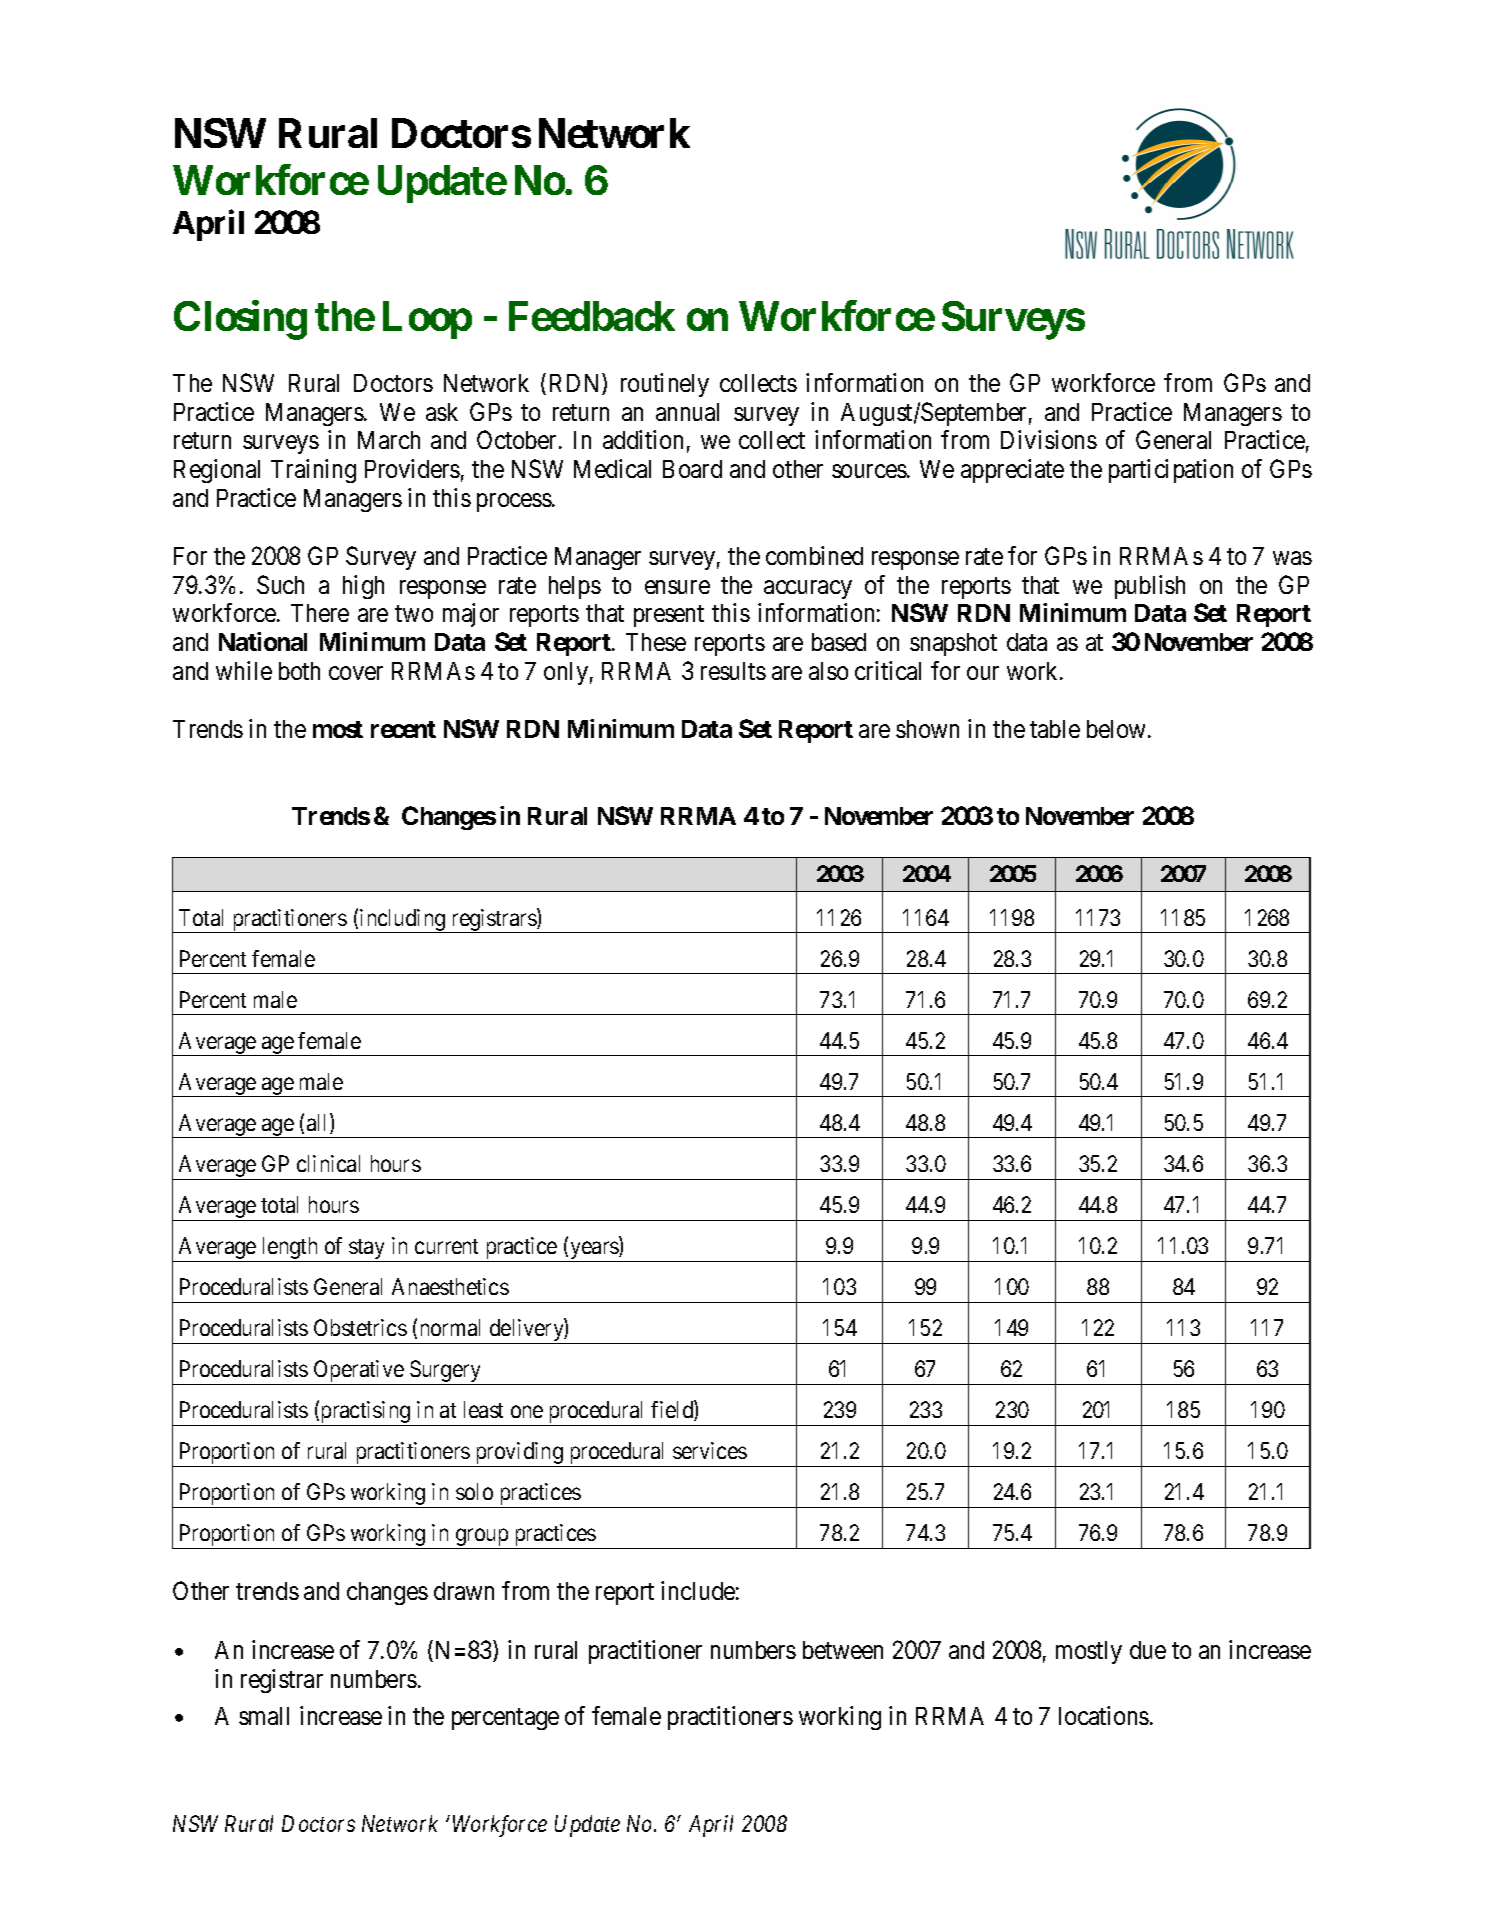 The height and width of the screenshot is (1921, 1485). Describe the element at coordinates (1118, 729) in the screenshot. I see `below` at that location.
